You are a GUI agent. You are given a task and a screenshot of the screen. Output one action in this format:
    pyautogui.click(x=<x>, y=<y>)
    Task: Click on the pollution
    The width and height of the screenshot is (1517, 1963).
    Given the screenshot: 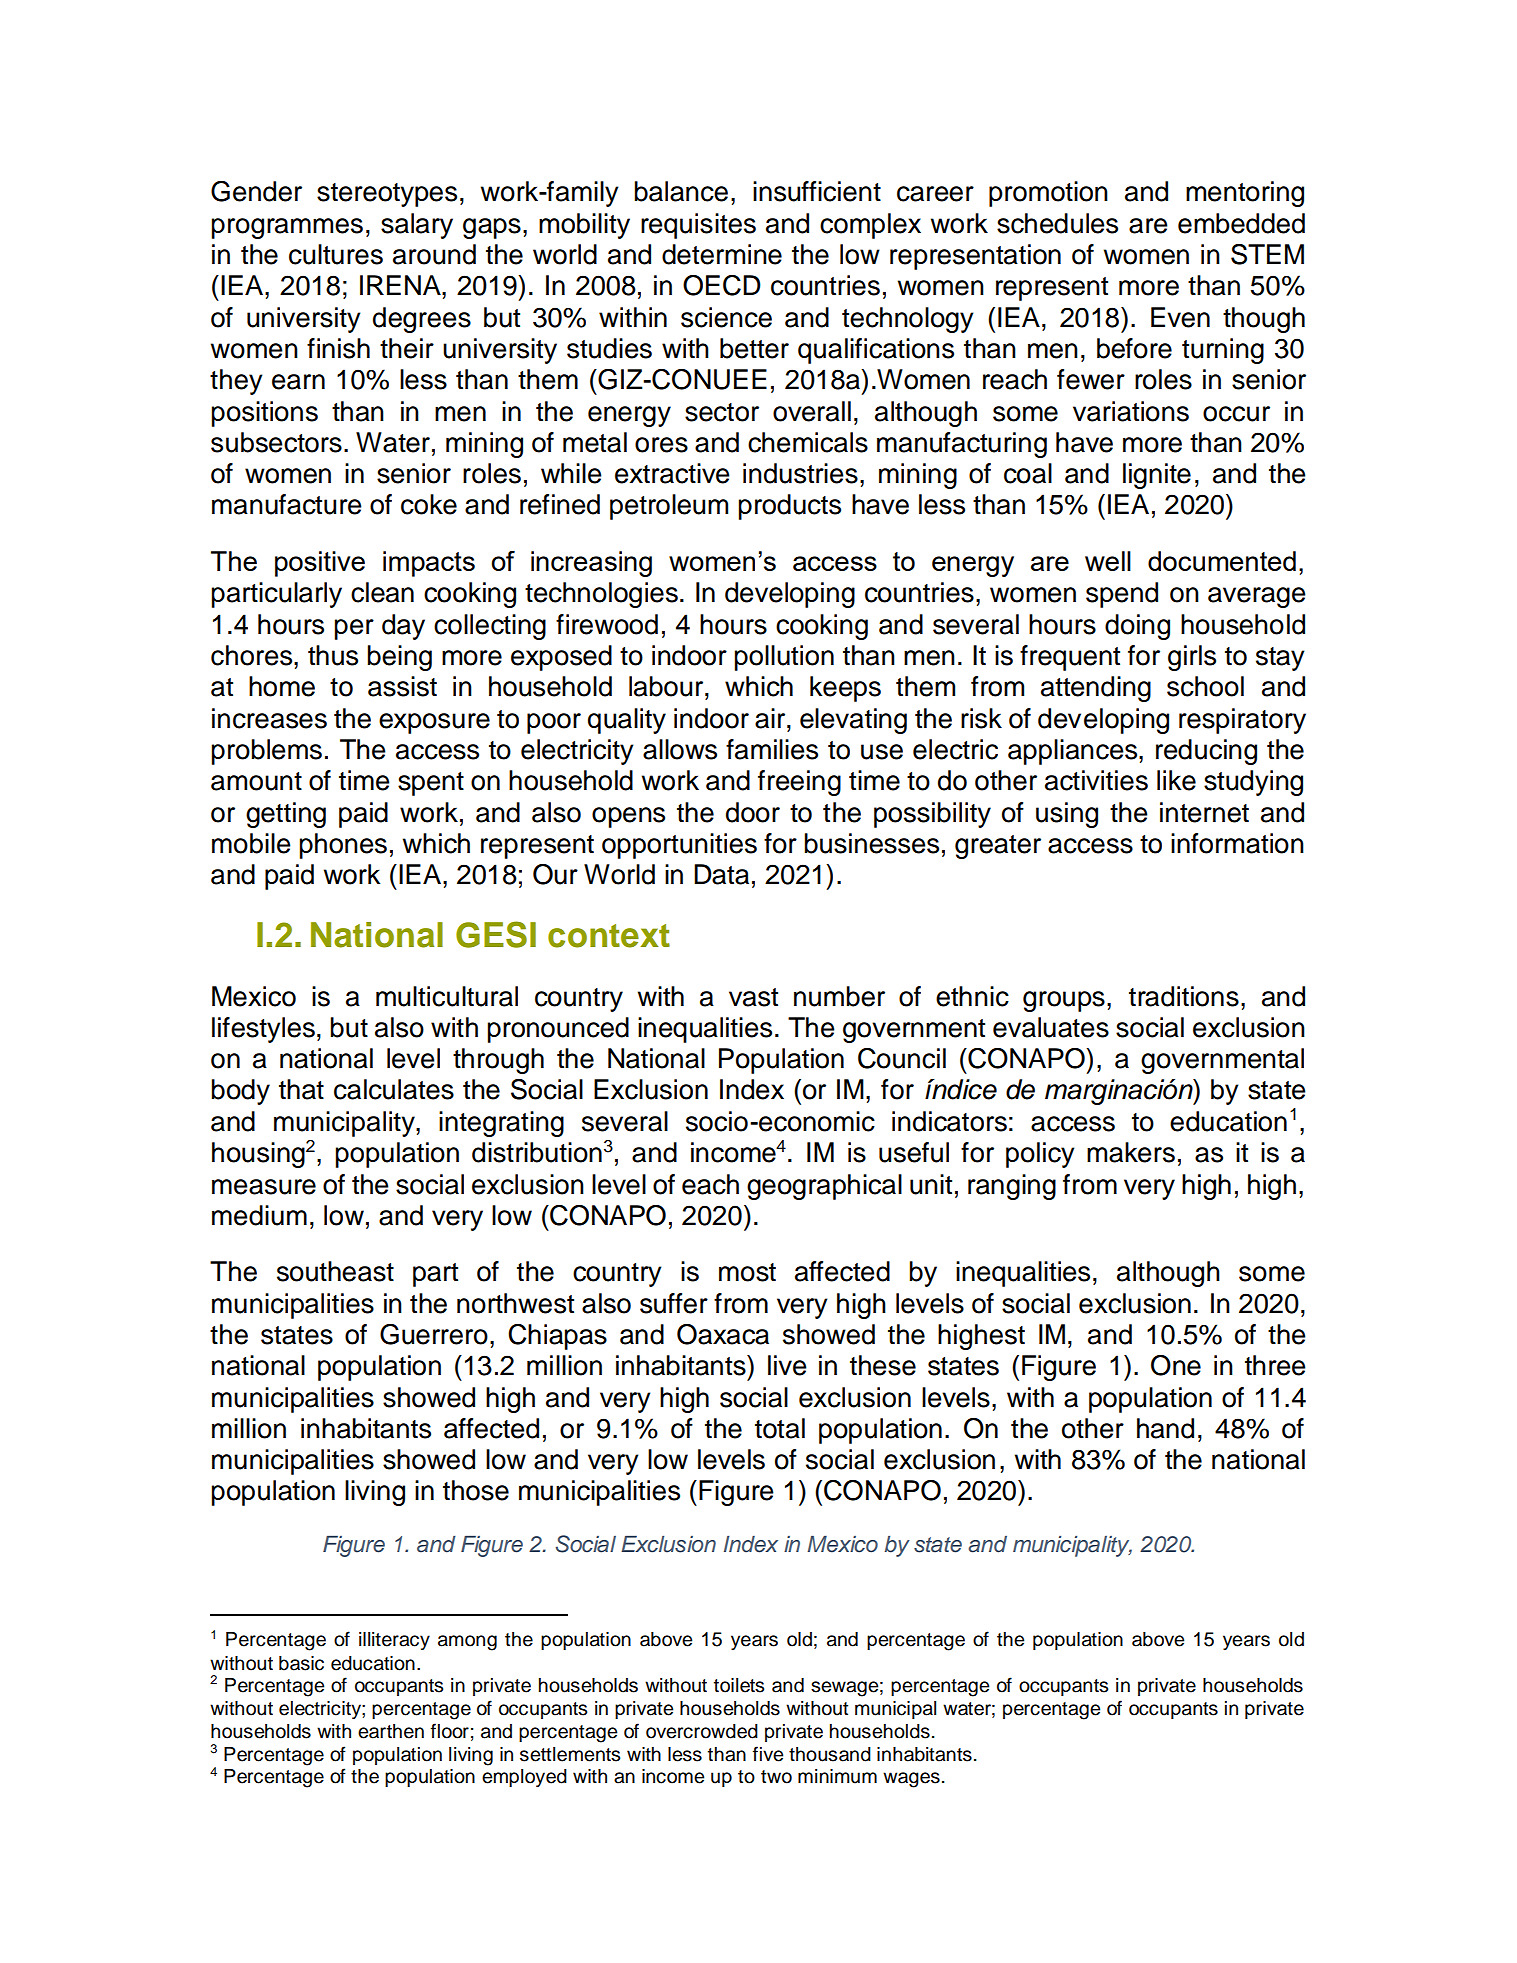 What is the action you would take?
    pyautogui.click(x=784, y=658)
